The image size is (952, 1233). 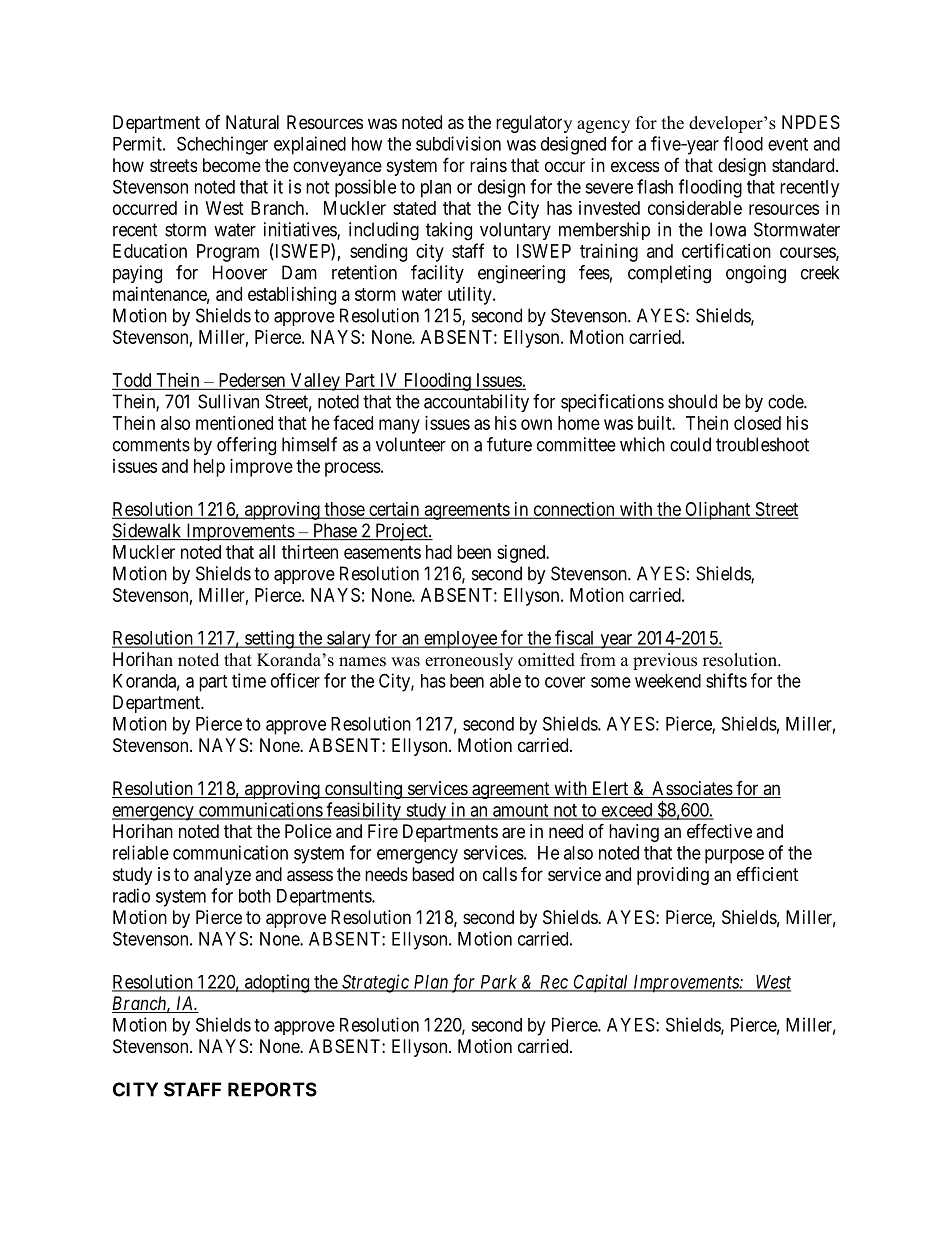 I want to click on Pedersen, so click(x=252, y=381).
